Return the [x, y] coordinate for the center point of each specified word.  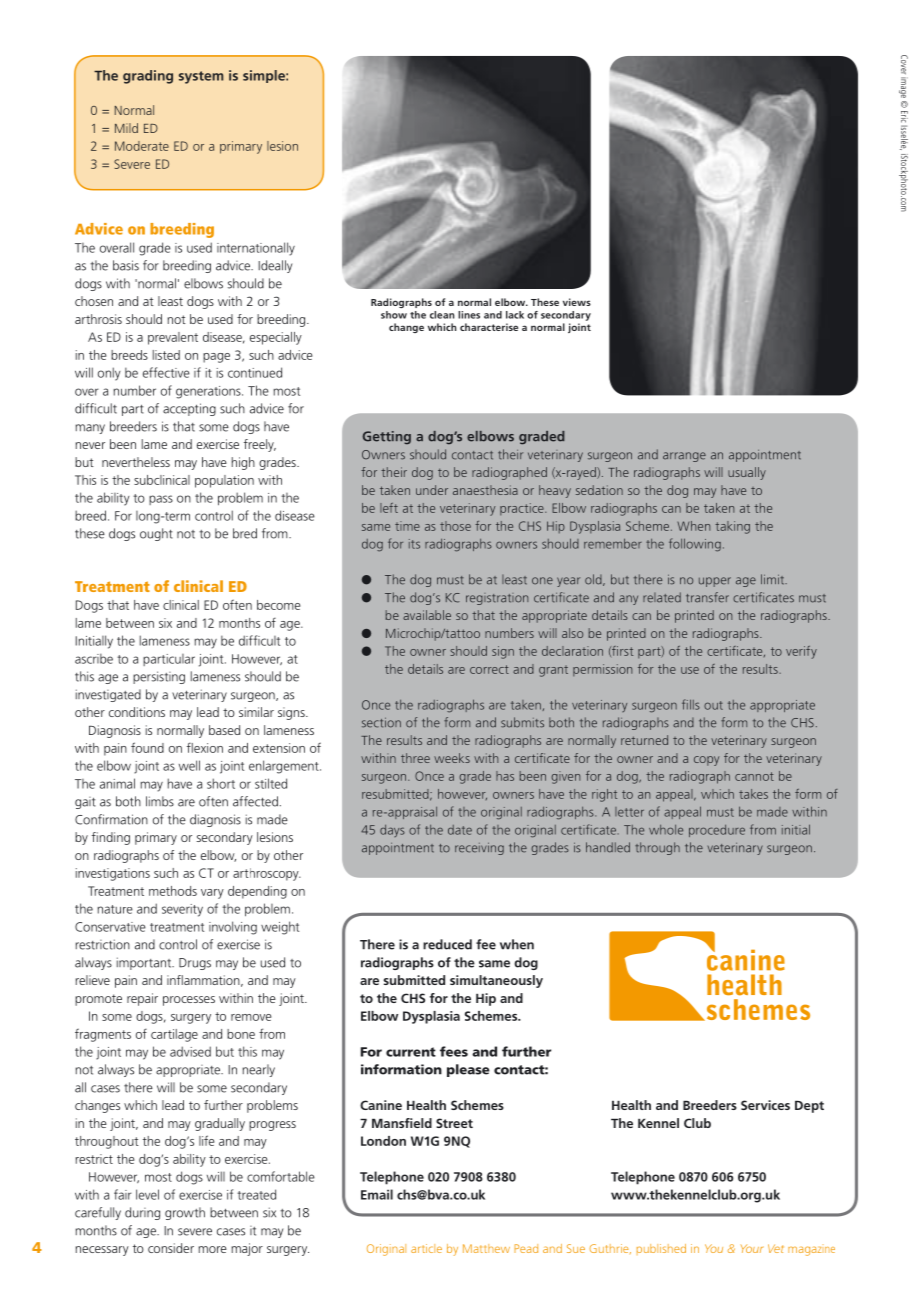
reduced [447, 944]
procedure [717, 831]
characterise [489, 327]
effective [166, 372]
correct [489, 669]
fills [691, 704]
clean [442, 315]
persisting [159, 677]
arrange [684, 457]
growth [185, 1213]
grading [148, 77]
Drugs [195, 964]
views [577, 302]
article [426, 1248]
